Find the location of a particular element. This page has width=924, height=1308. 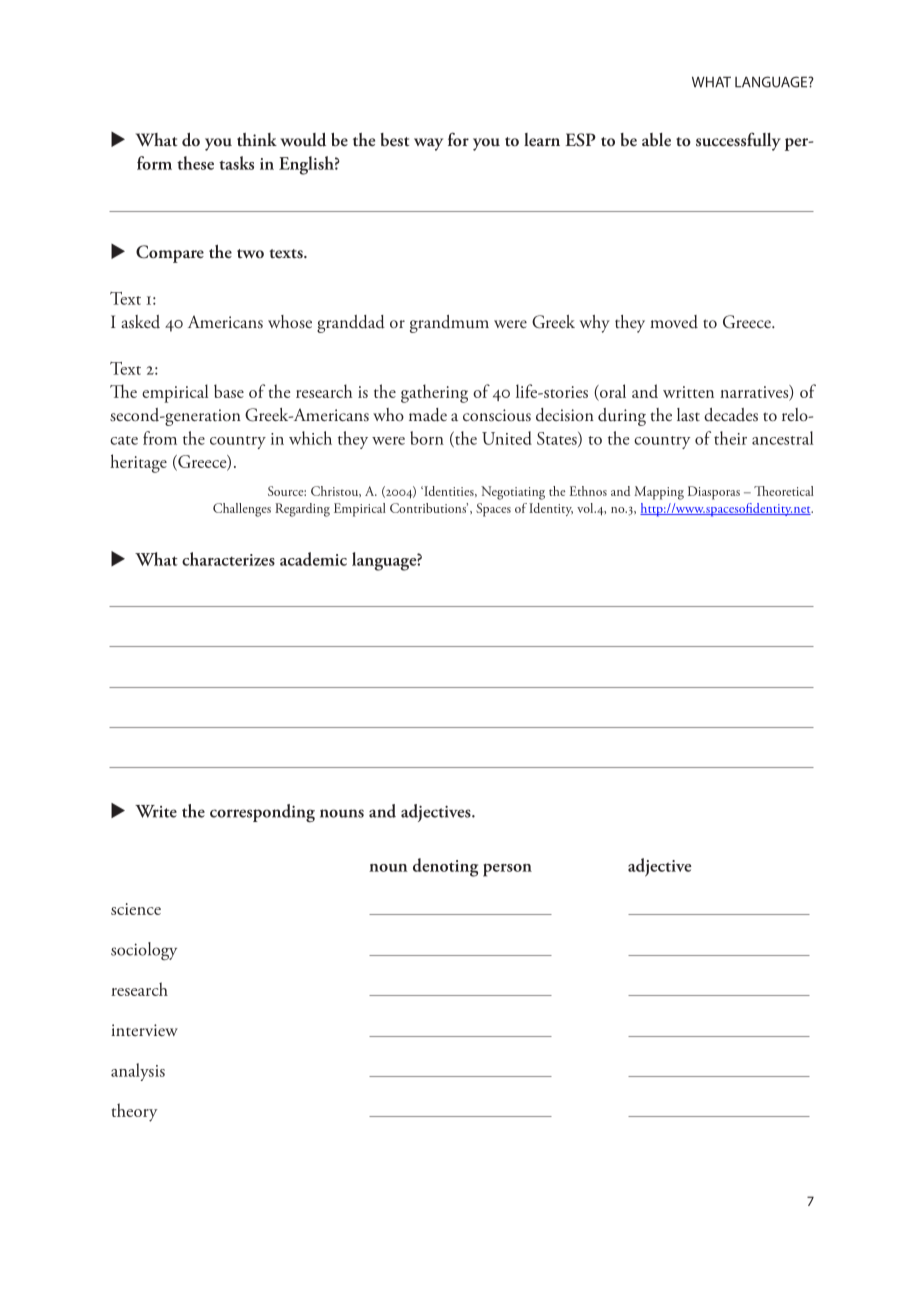

way is located at coordinates (428, 144).
